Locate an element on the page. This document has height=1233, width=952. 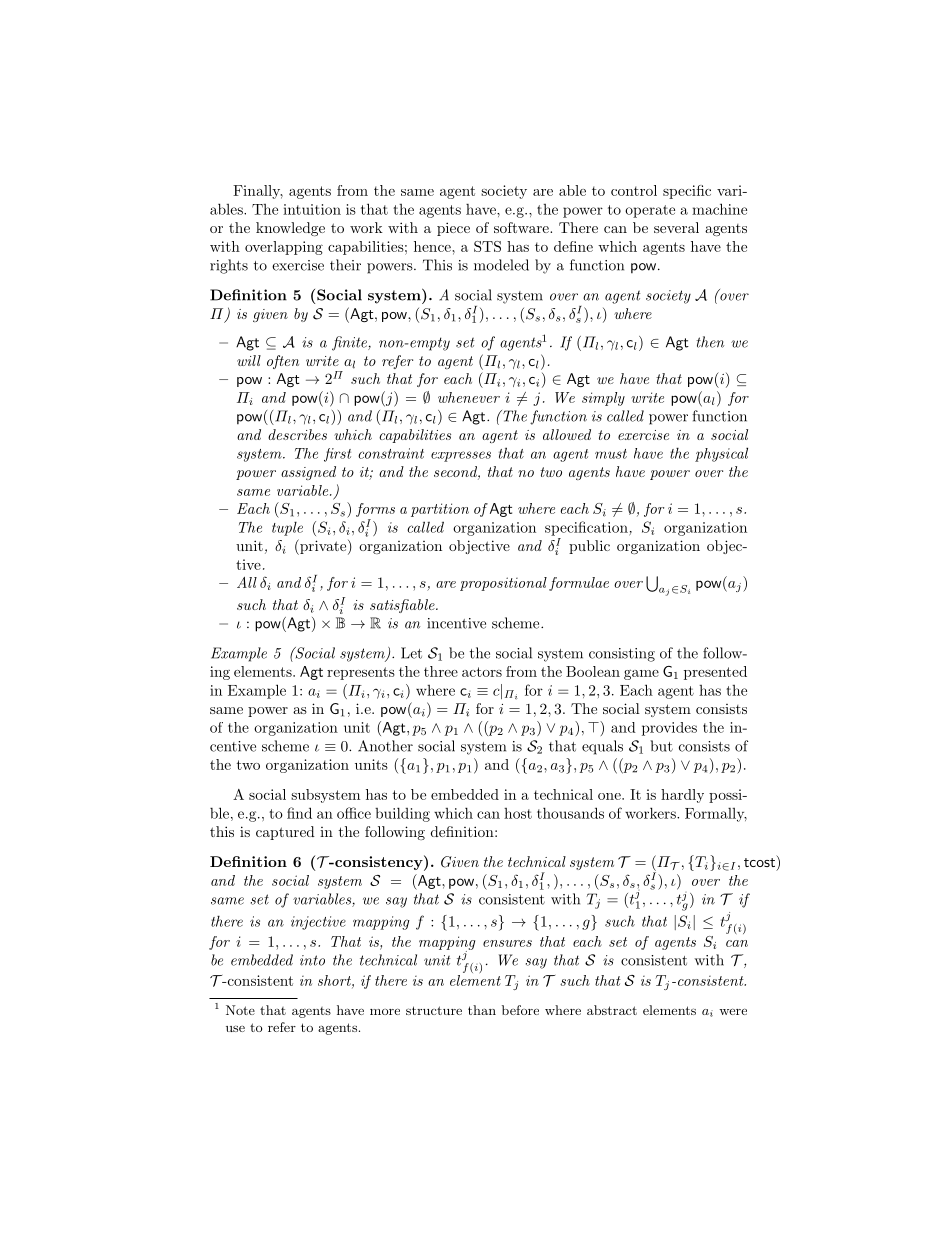
several is located at coordinates (676, 227).
